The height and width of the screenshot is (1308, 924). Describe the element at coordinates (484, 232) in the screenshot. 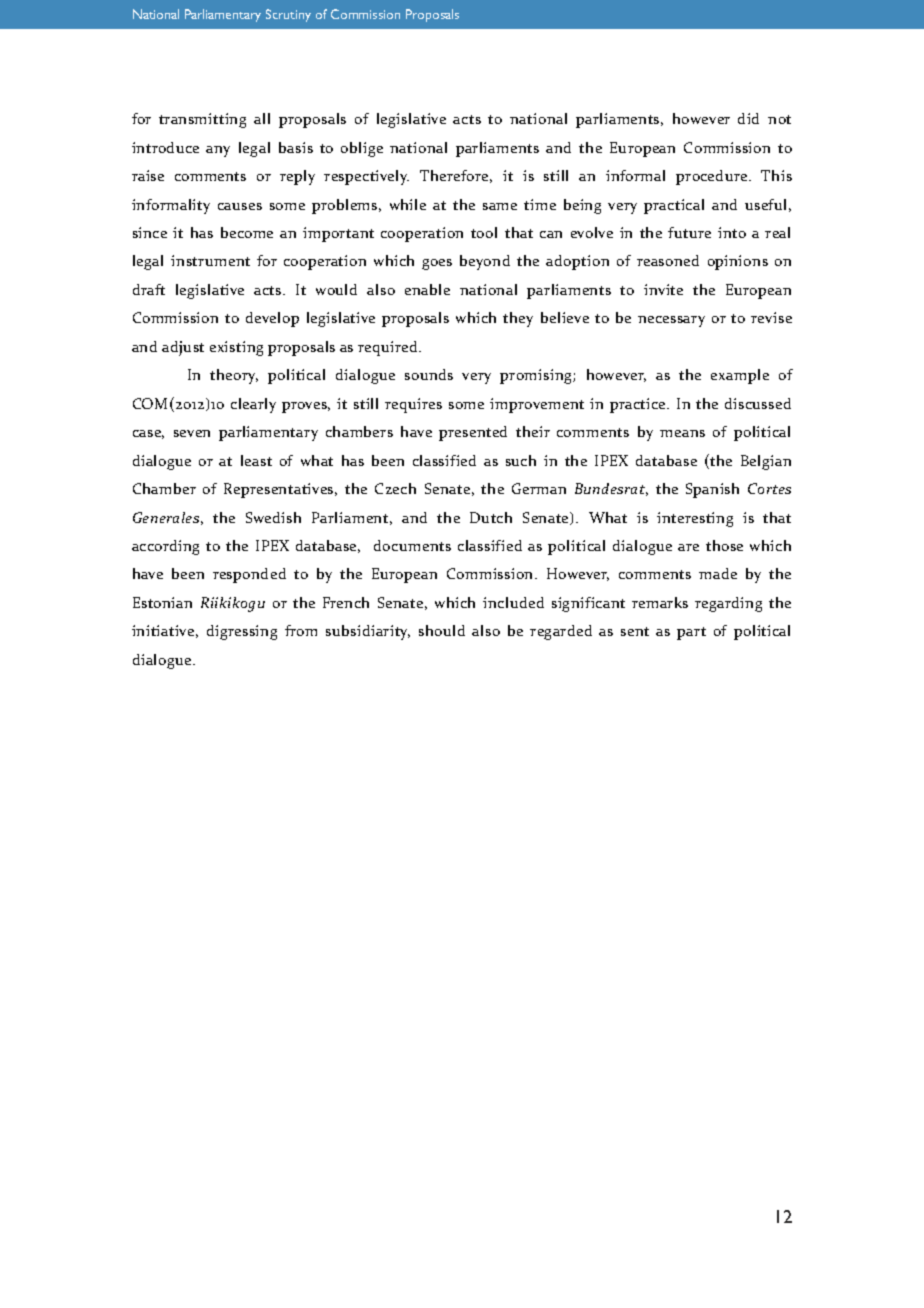

I see `tool` at that location.
